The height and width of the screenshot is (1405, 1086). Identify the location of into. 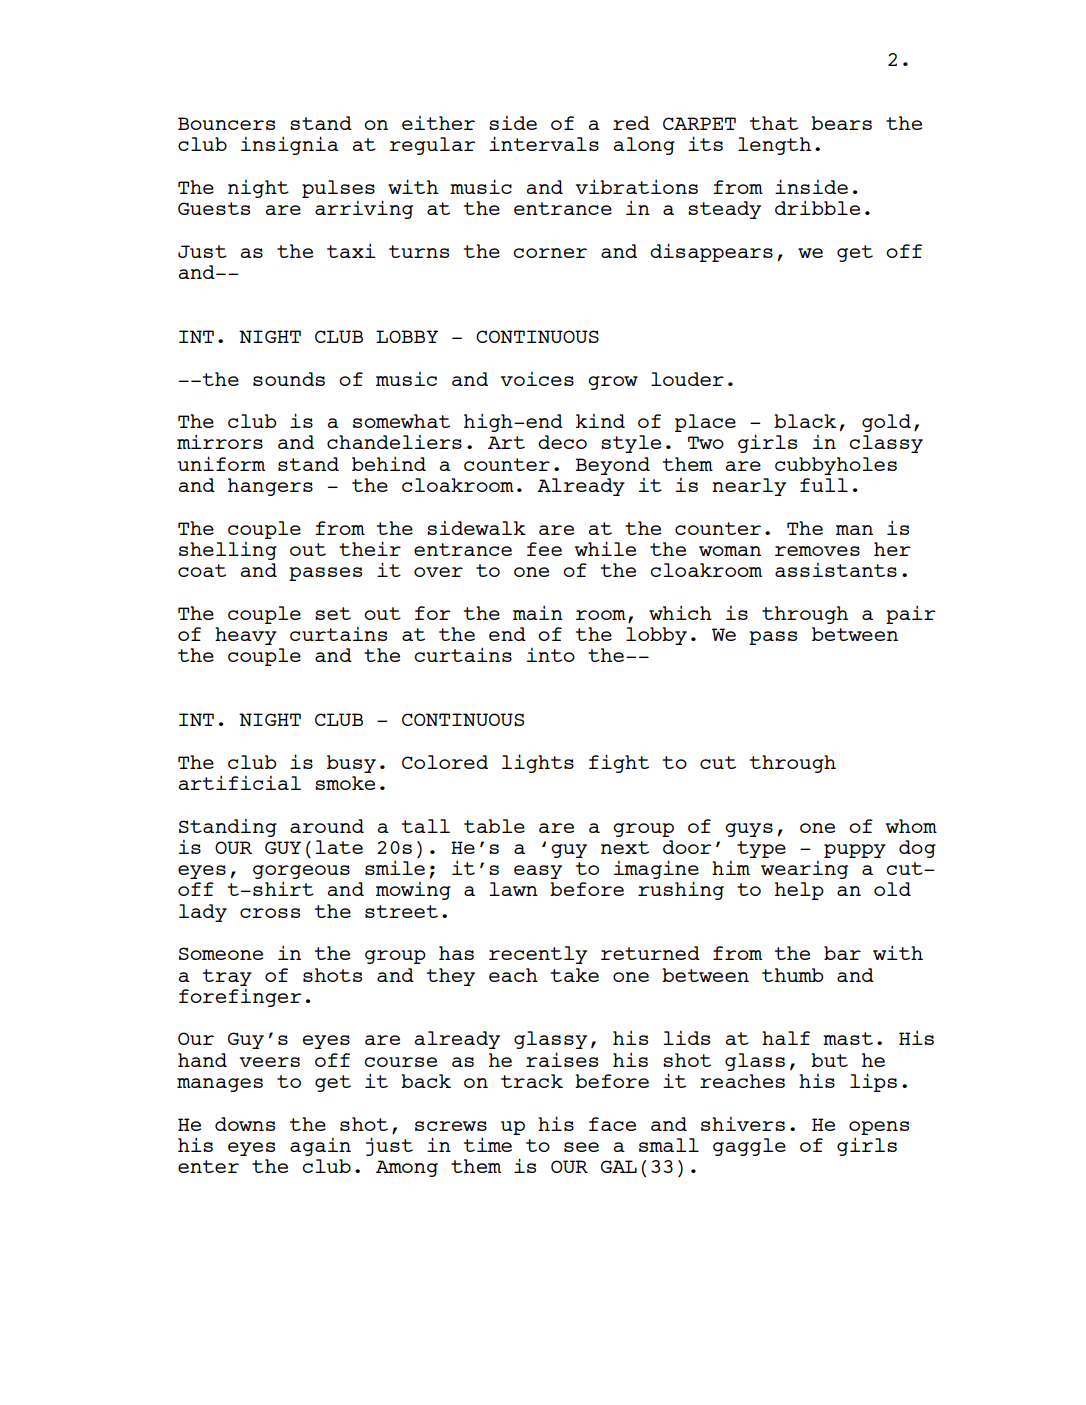
(551, 655).
